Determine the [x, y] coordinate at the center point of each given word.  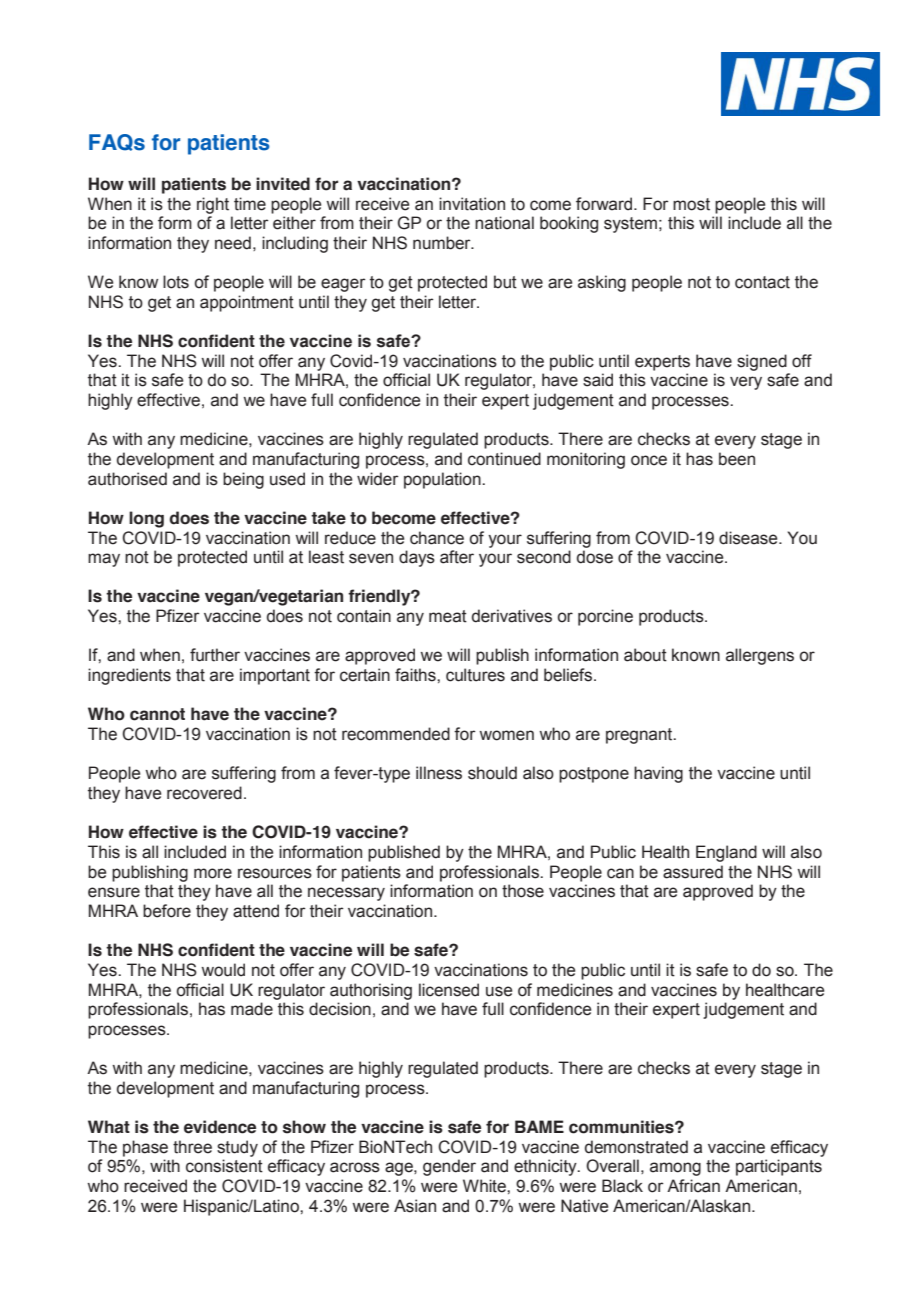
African [693, 1186]
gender [449, 1167]
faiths [416, 675]
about [645, 655]
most [691, 204]
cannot [157, 714]
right [213, 205]
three [192, 1147]
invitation [472, 204]
